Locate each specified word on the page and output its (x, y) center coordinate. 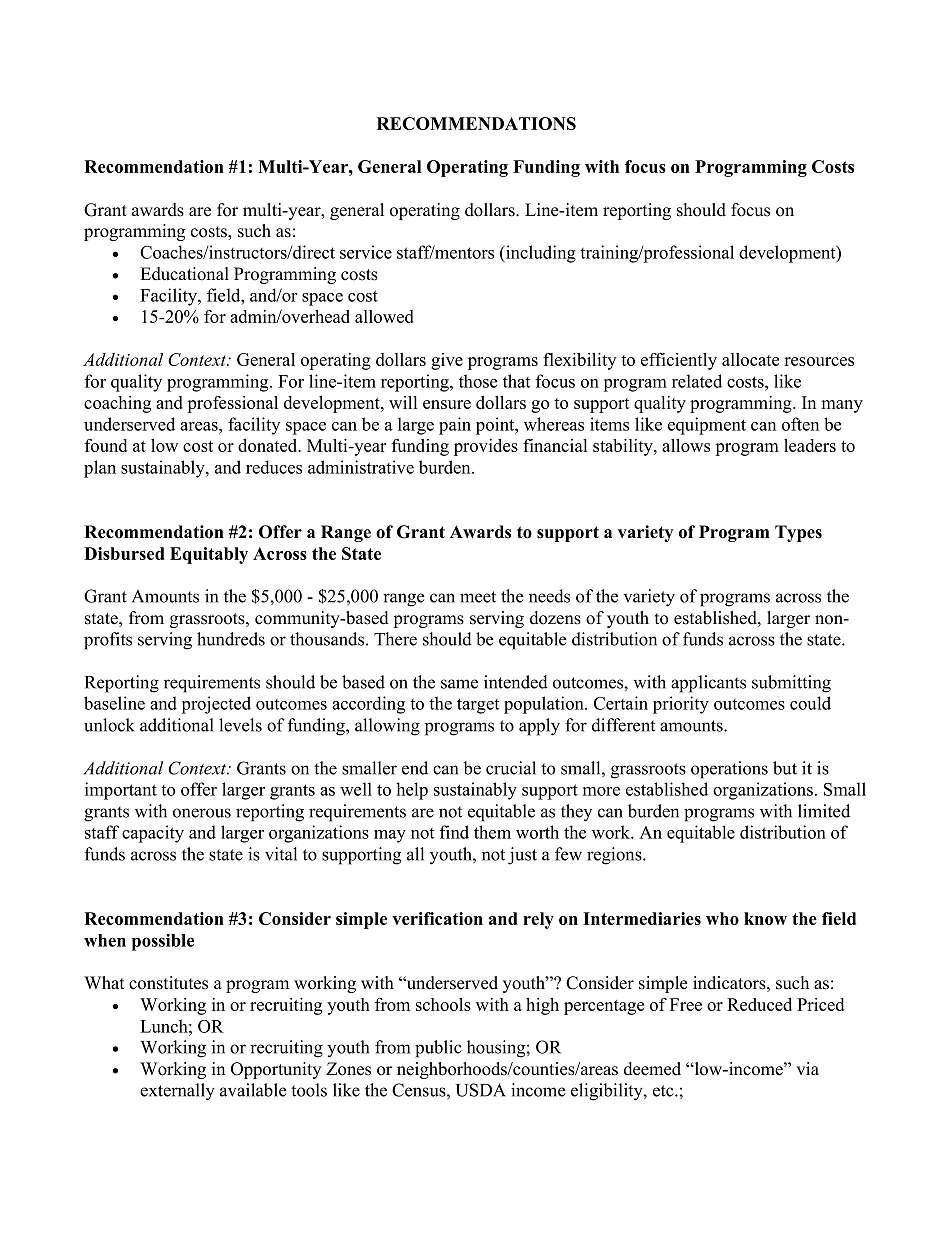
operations (729, 770)
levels (240, 725)
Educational (184, 274)
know (765, 918)
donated (269, 445)
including (540, 254)
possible (163, 942)
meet (478, 597)
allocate (750, 359)
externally (177, 1092)
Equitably (209, 555)
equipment (707, 426)
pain (455, 426)
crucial (511, 768)
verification (437, 918)
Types (798, 533)
